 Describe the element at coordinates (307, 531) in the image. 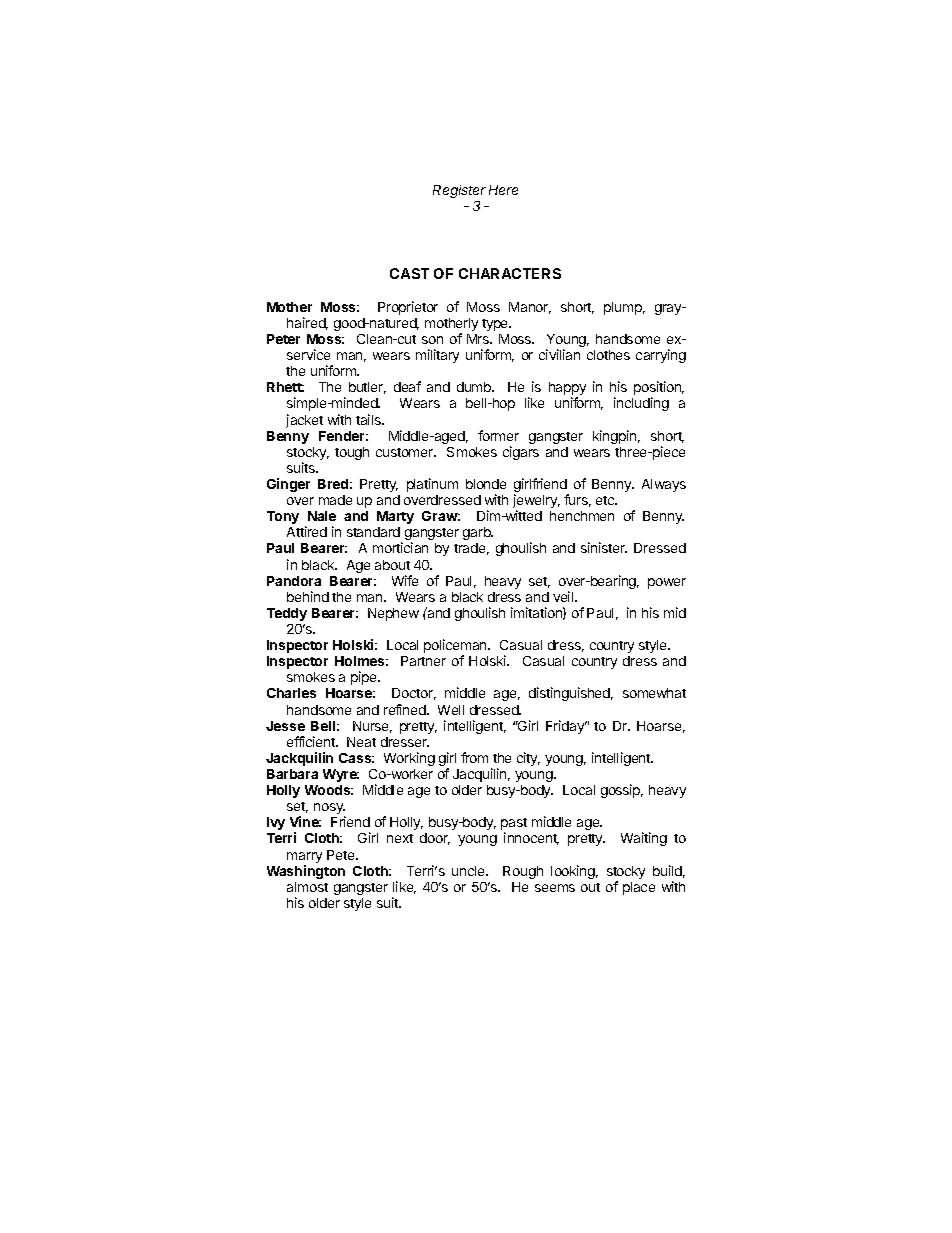

I see `Attired` at that location.
